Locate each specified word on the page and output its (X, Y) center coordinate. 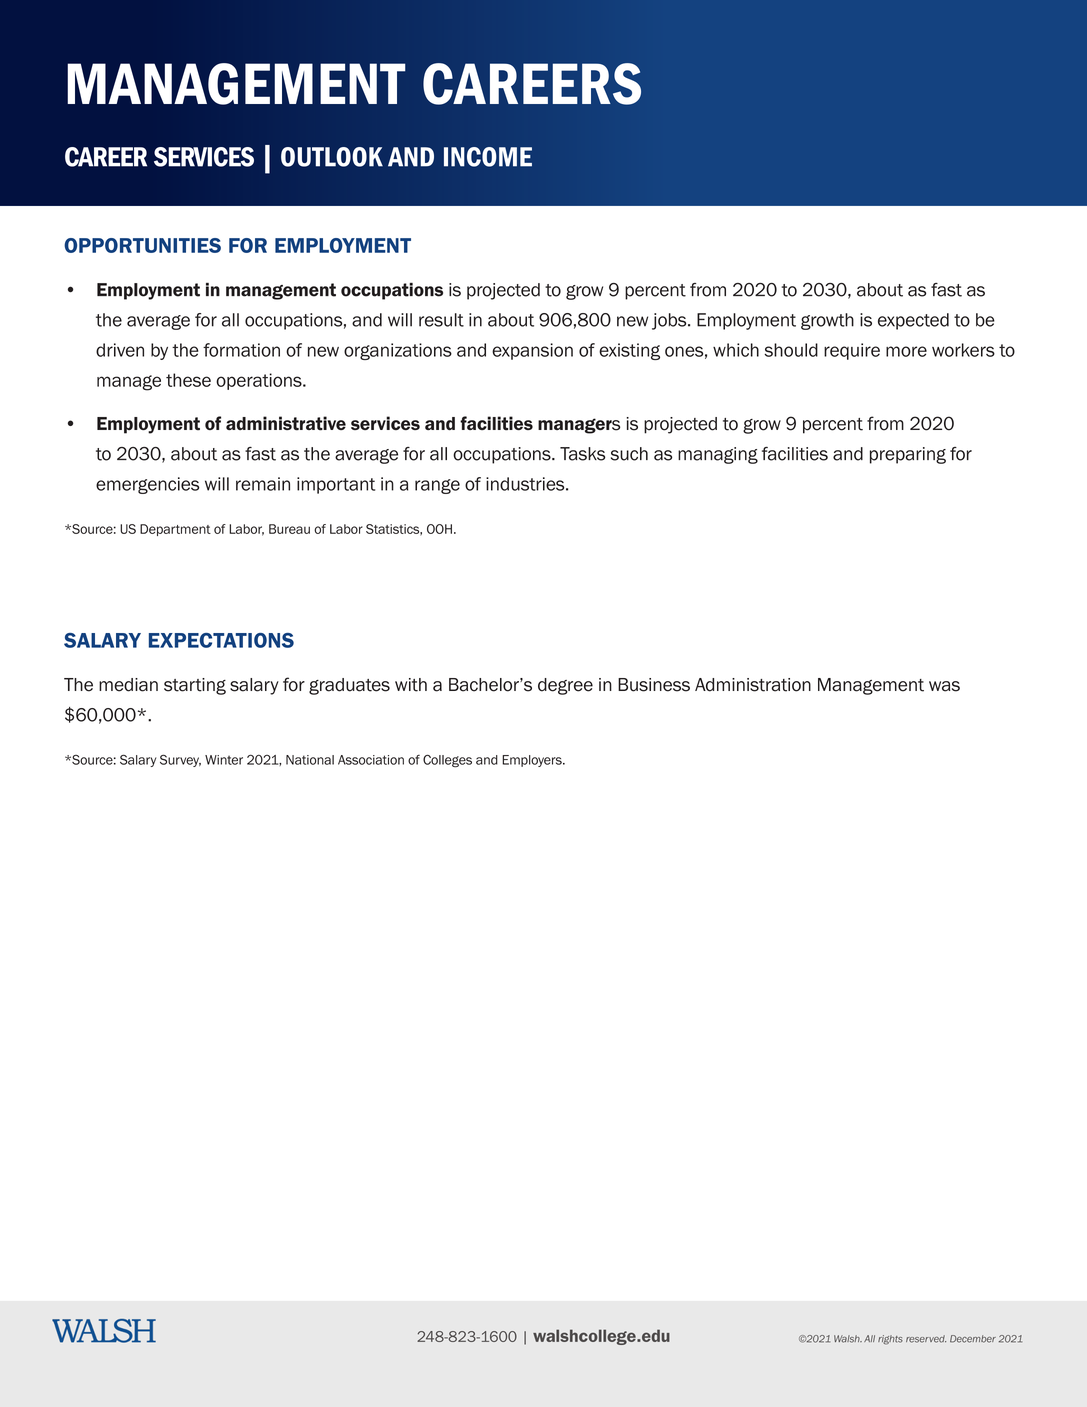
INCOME (488, 157)
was (944, 686)
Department (175, 530)
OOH (439, 529)
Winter (224, 760)
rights (890, 1340)
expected (913, 321)
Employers (533, 761)
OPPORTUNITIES (142, 245)
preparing (908, 455)
